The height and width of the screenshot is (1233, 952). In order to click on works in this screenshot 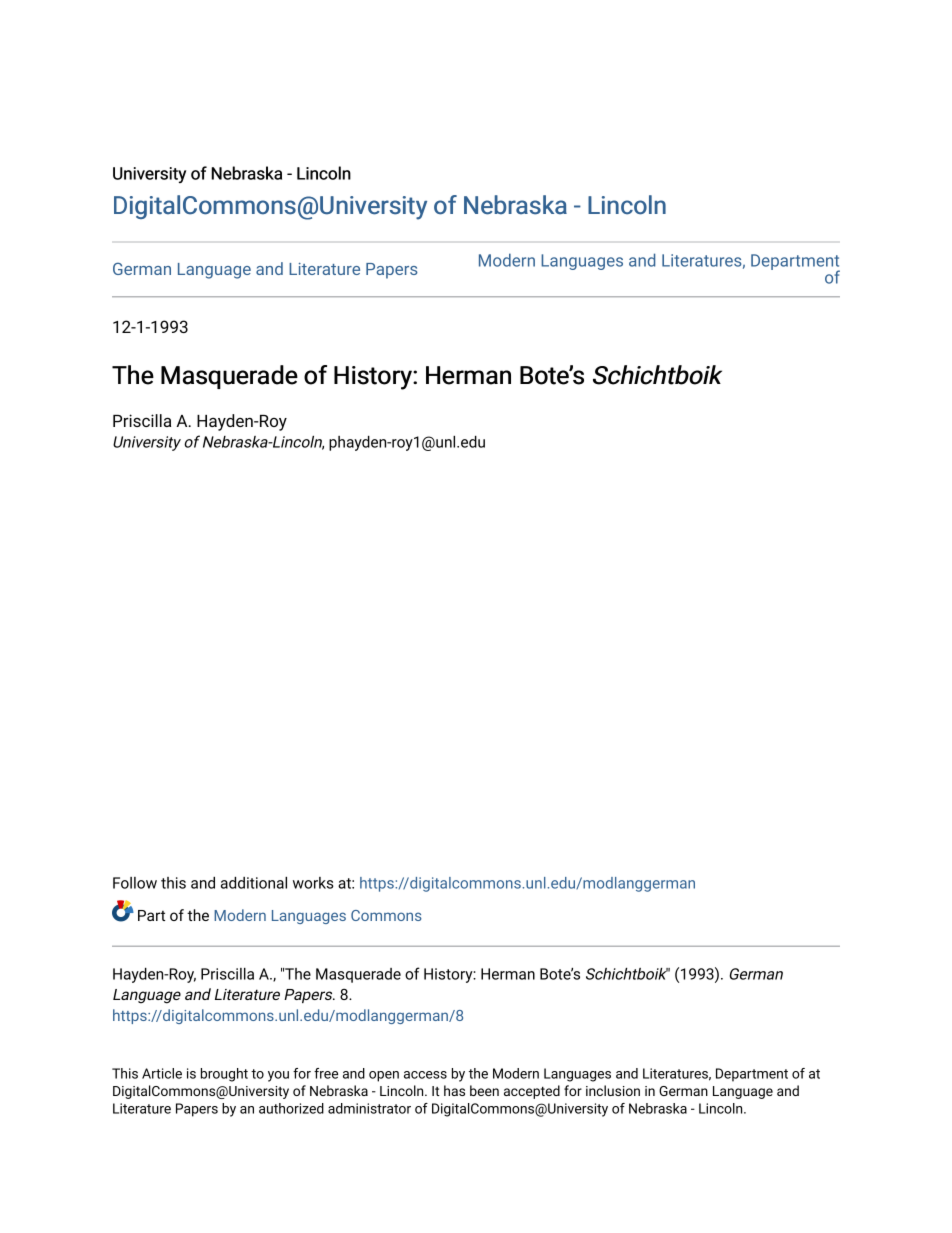, I will do `click(313, 883)`.
